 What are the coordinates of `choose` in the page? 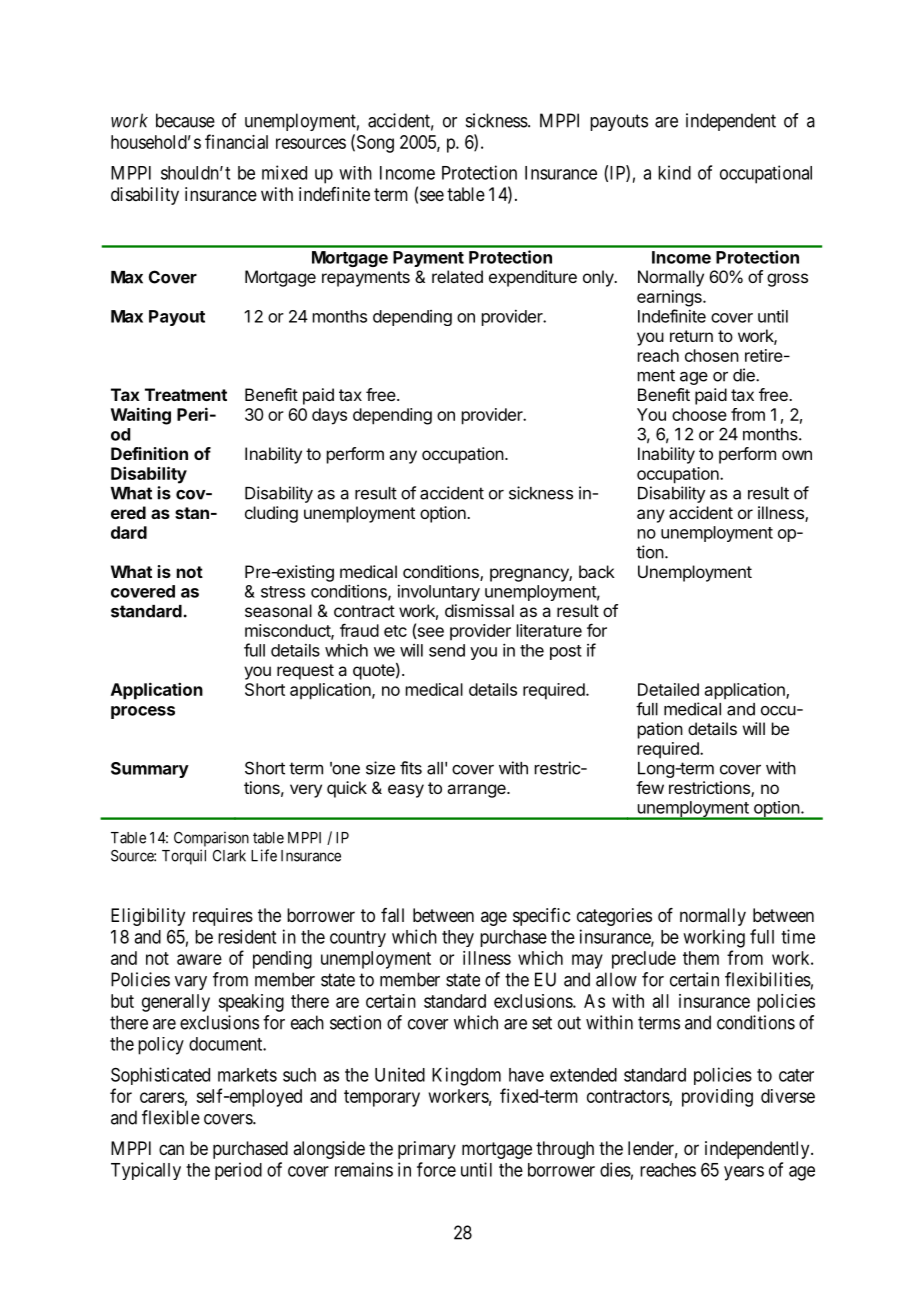 It's located at (699, 414).
